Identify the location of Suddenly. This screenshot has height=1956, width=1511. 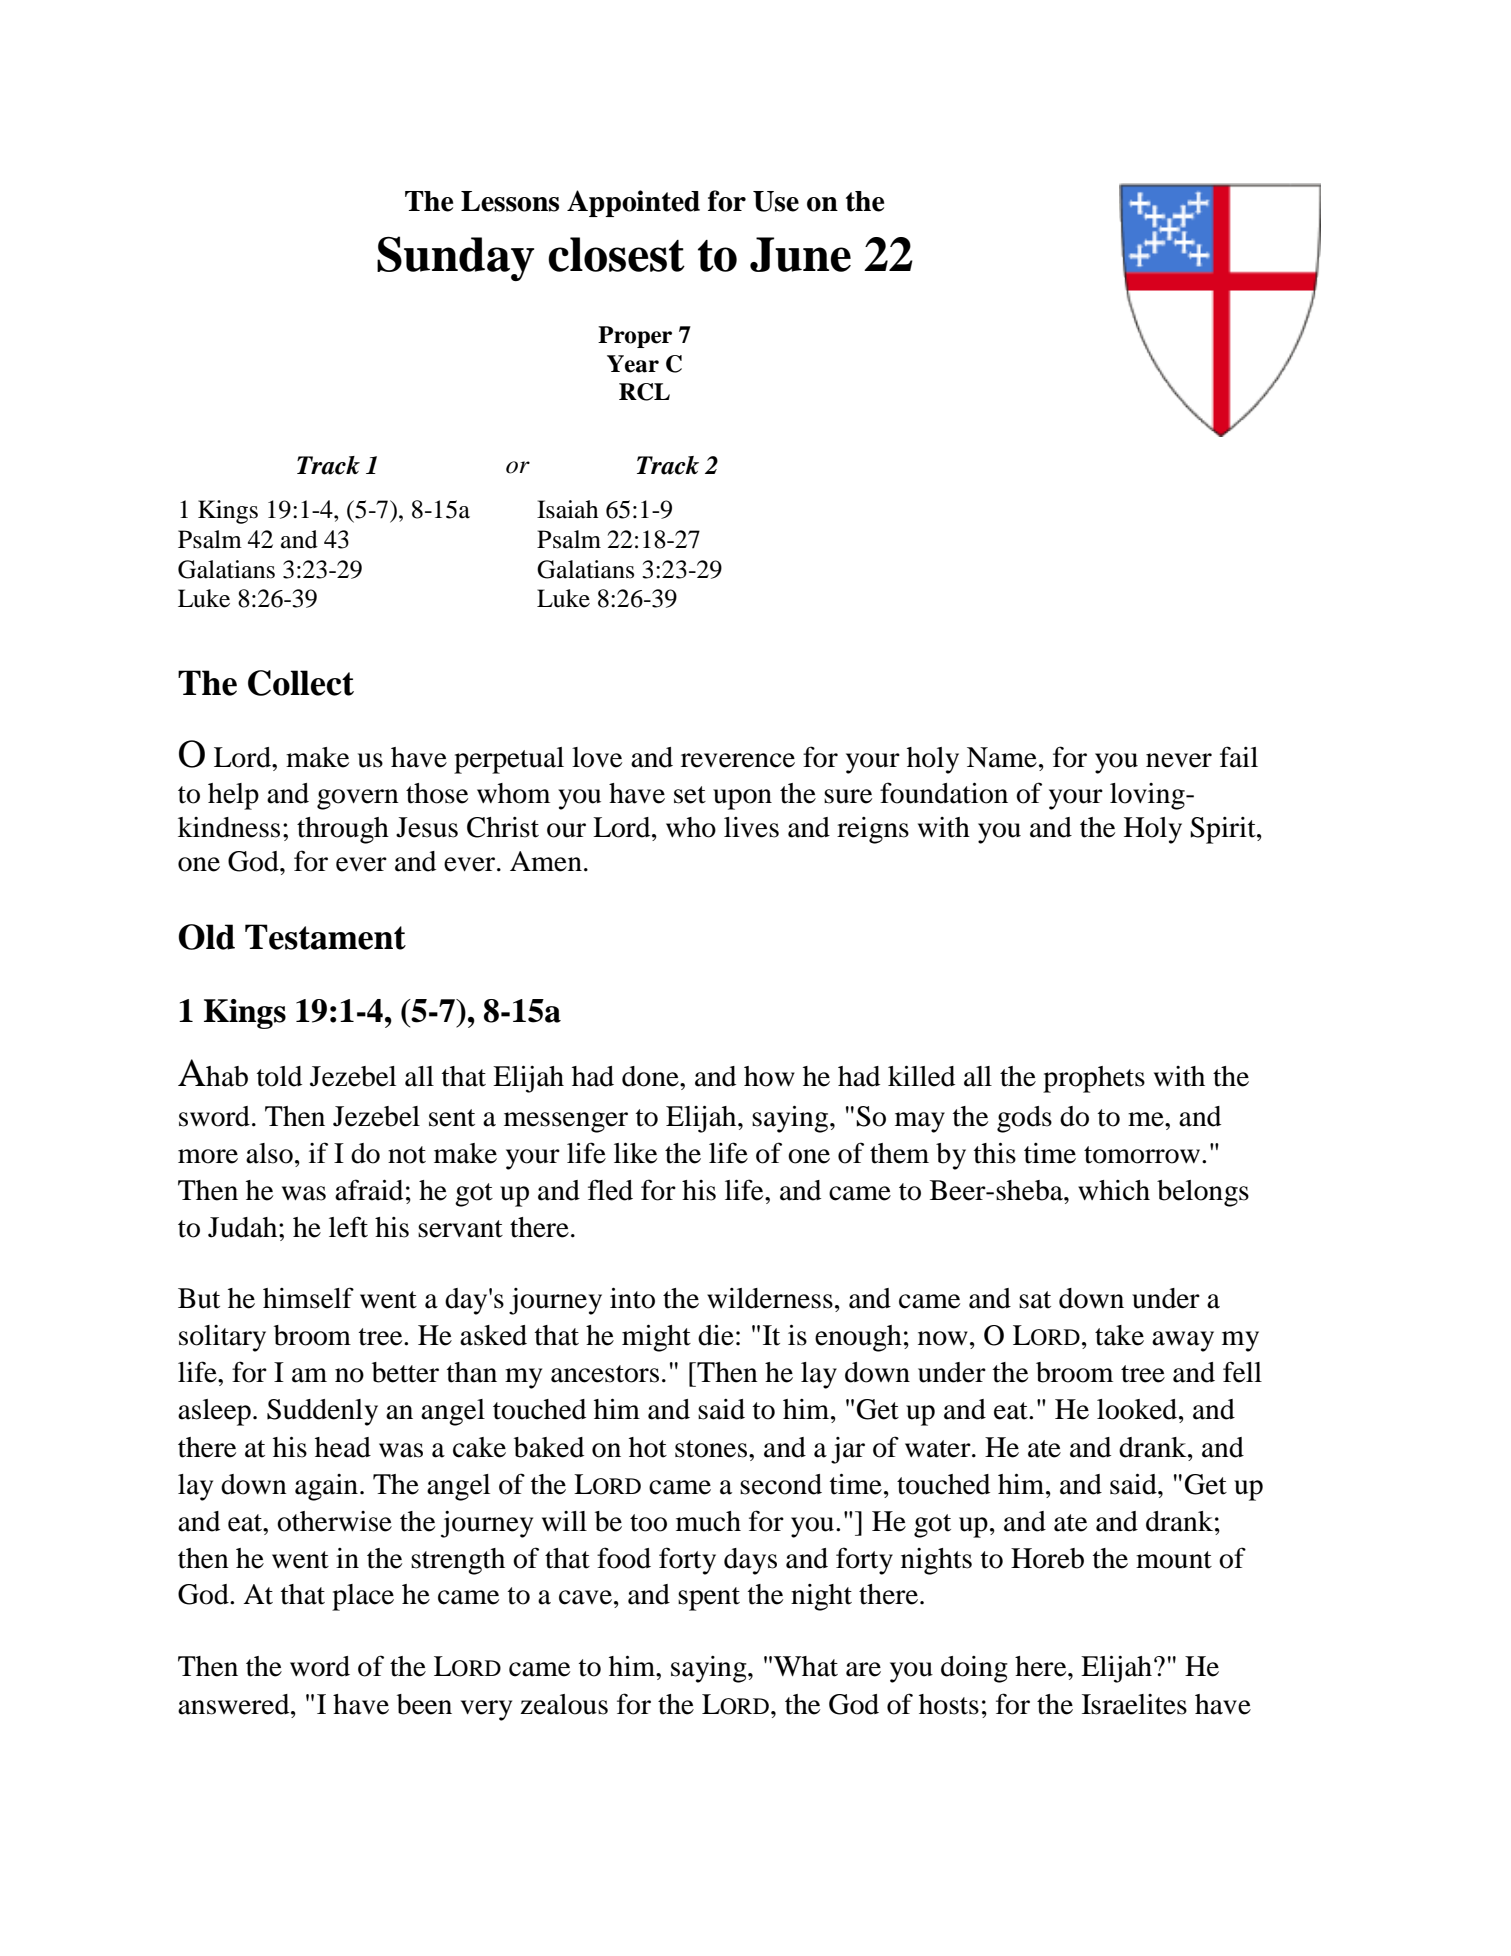
(322, 1412).
